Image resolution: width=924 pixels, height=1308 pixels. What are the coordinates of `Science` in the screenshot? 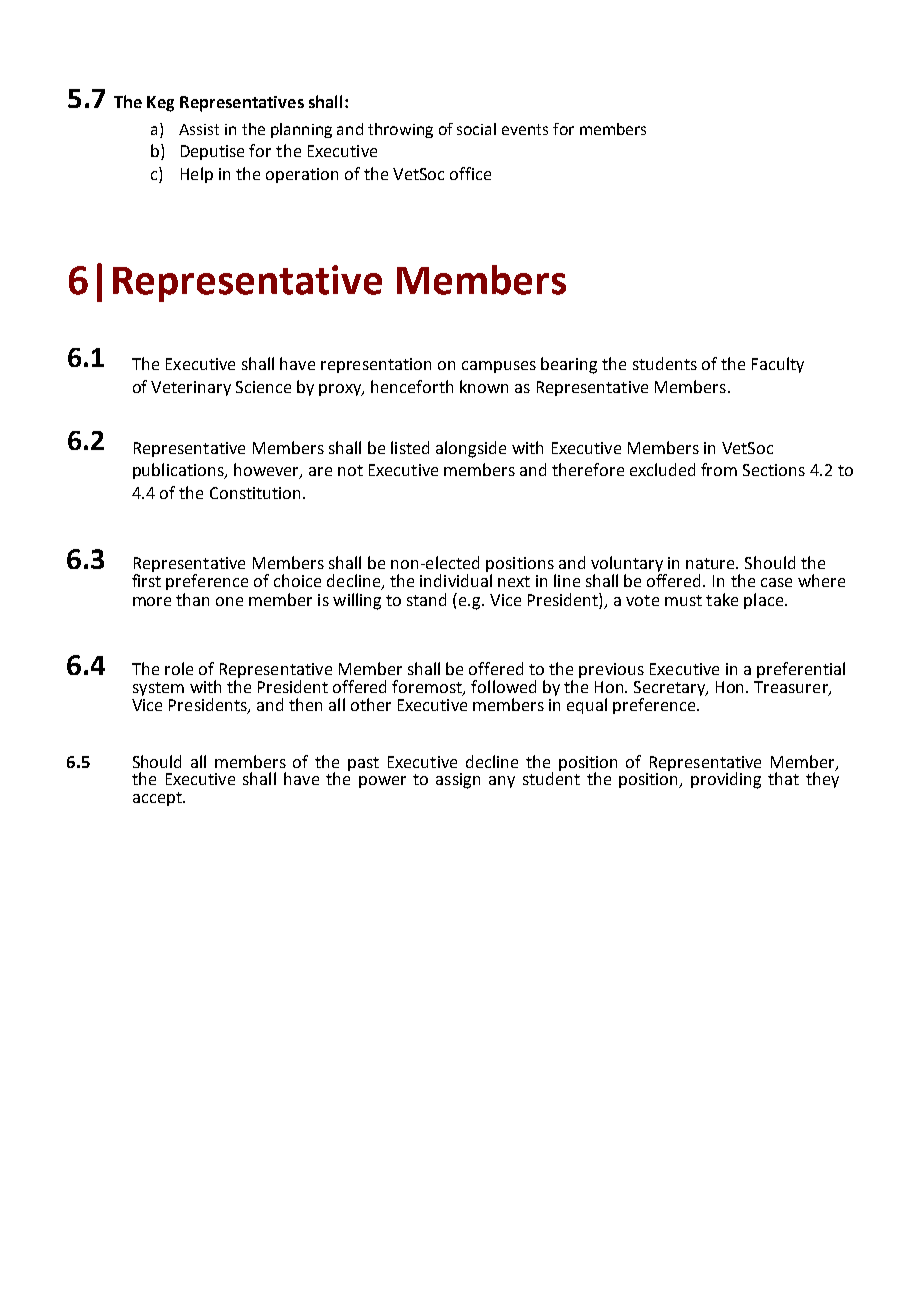 It's located at (263, 387).
